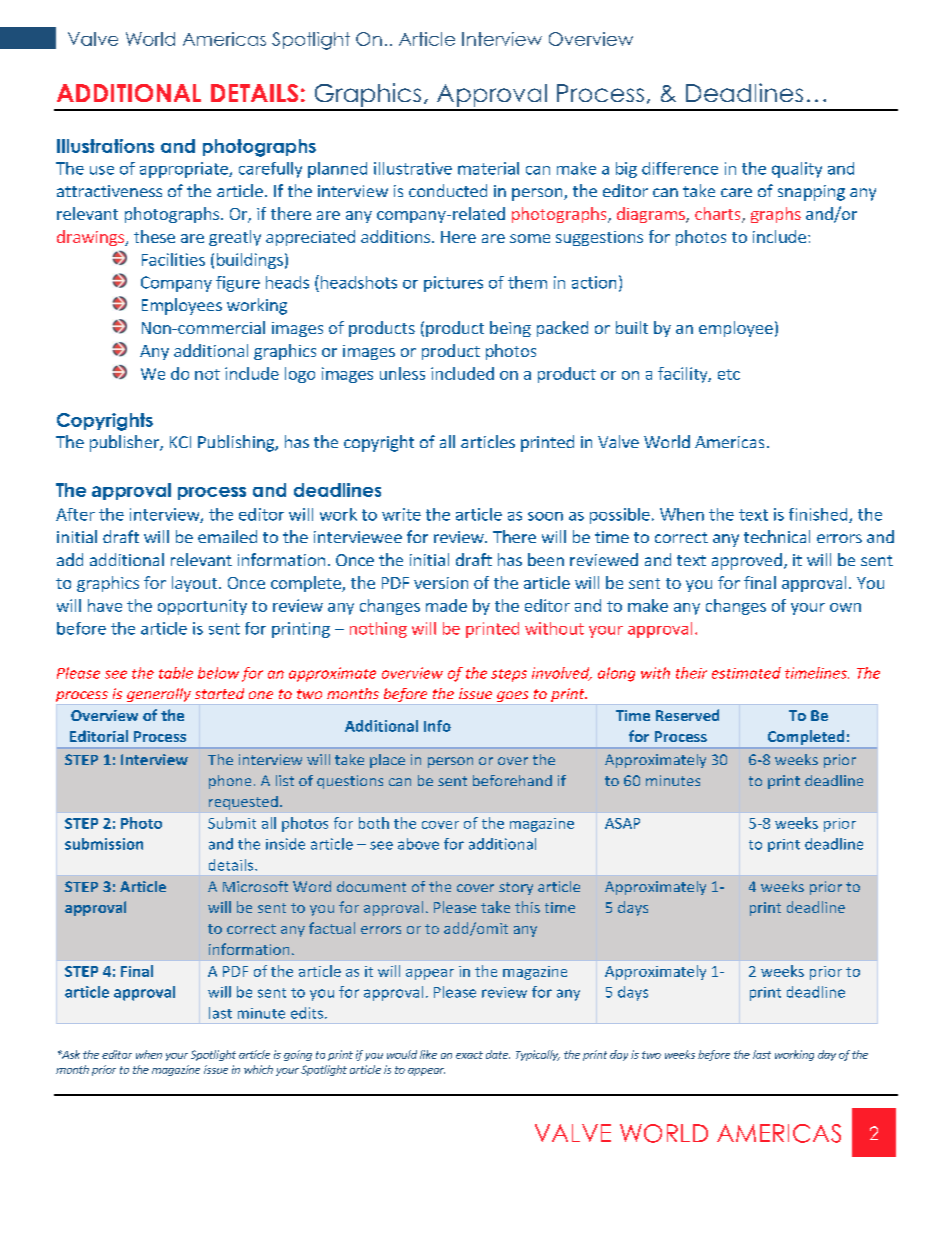 The height and width of the screenshot is (1233, 952). I want to click on submission, so click(104, 844).
